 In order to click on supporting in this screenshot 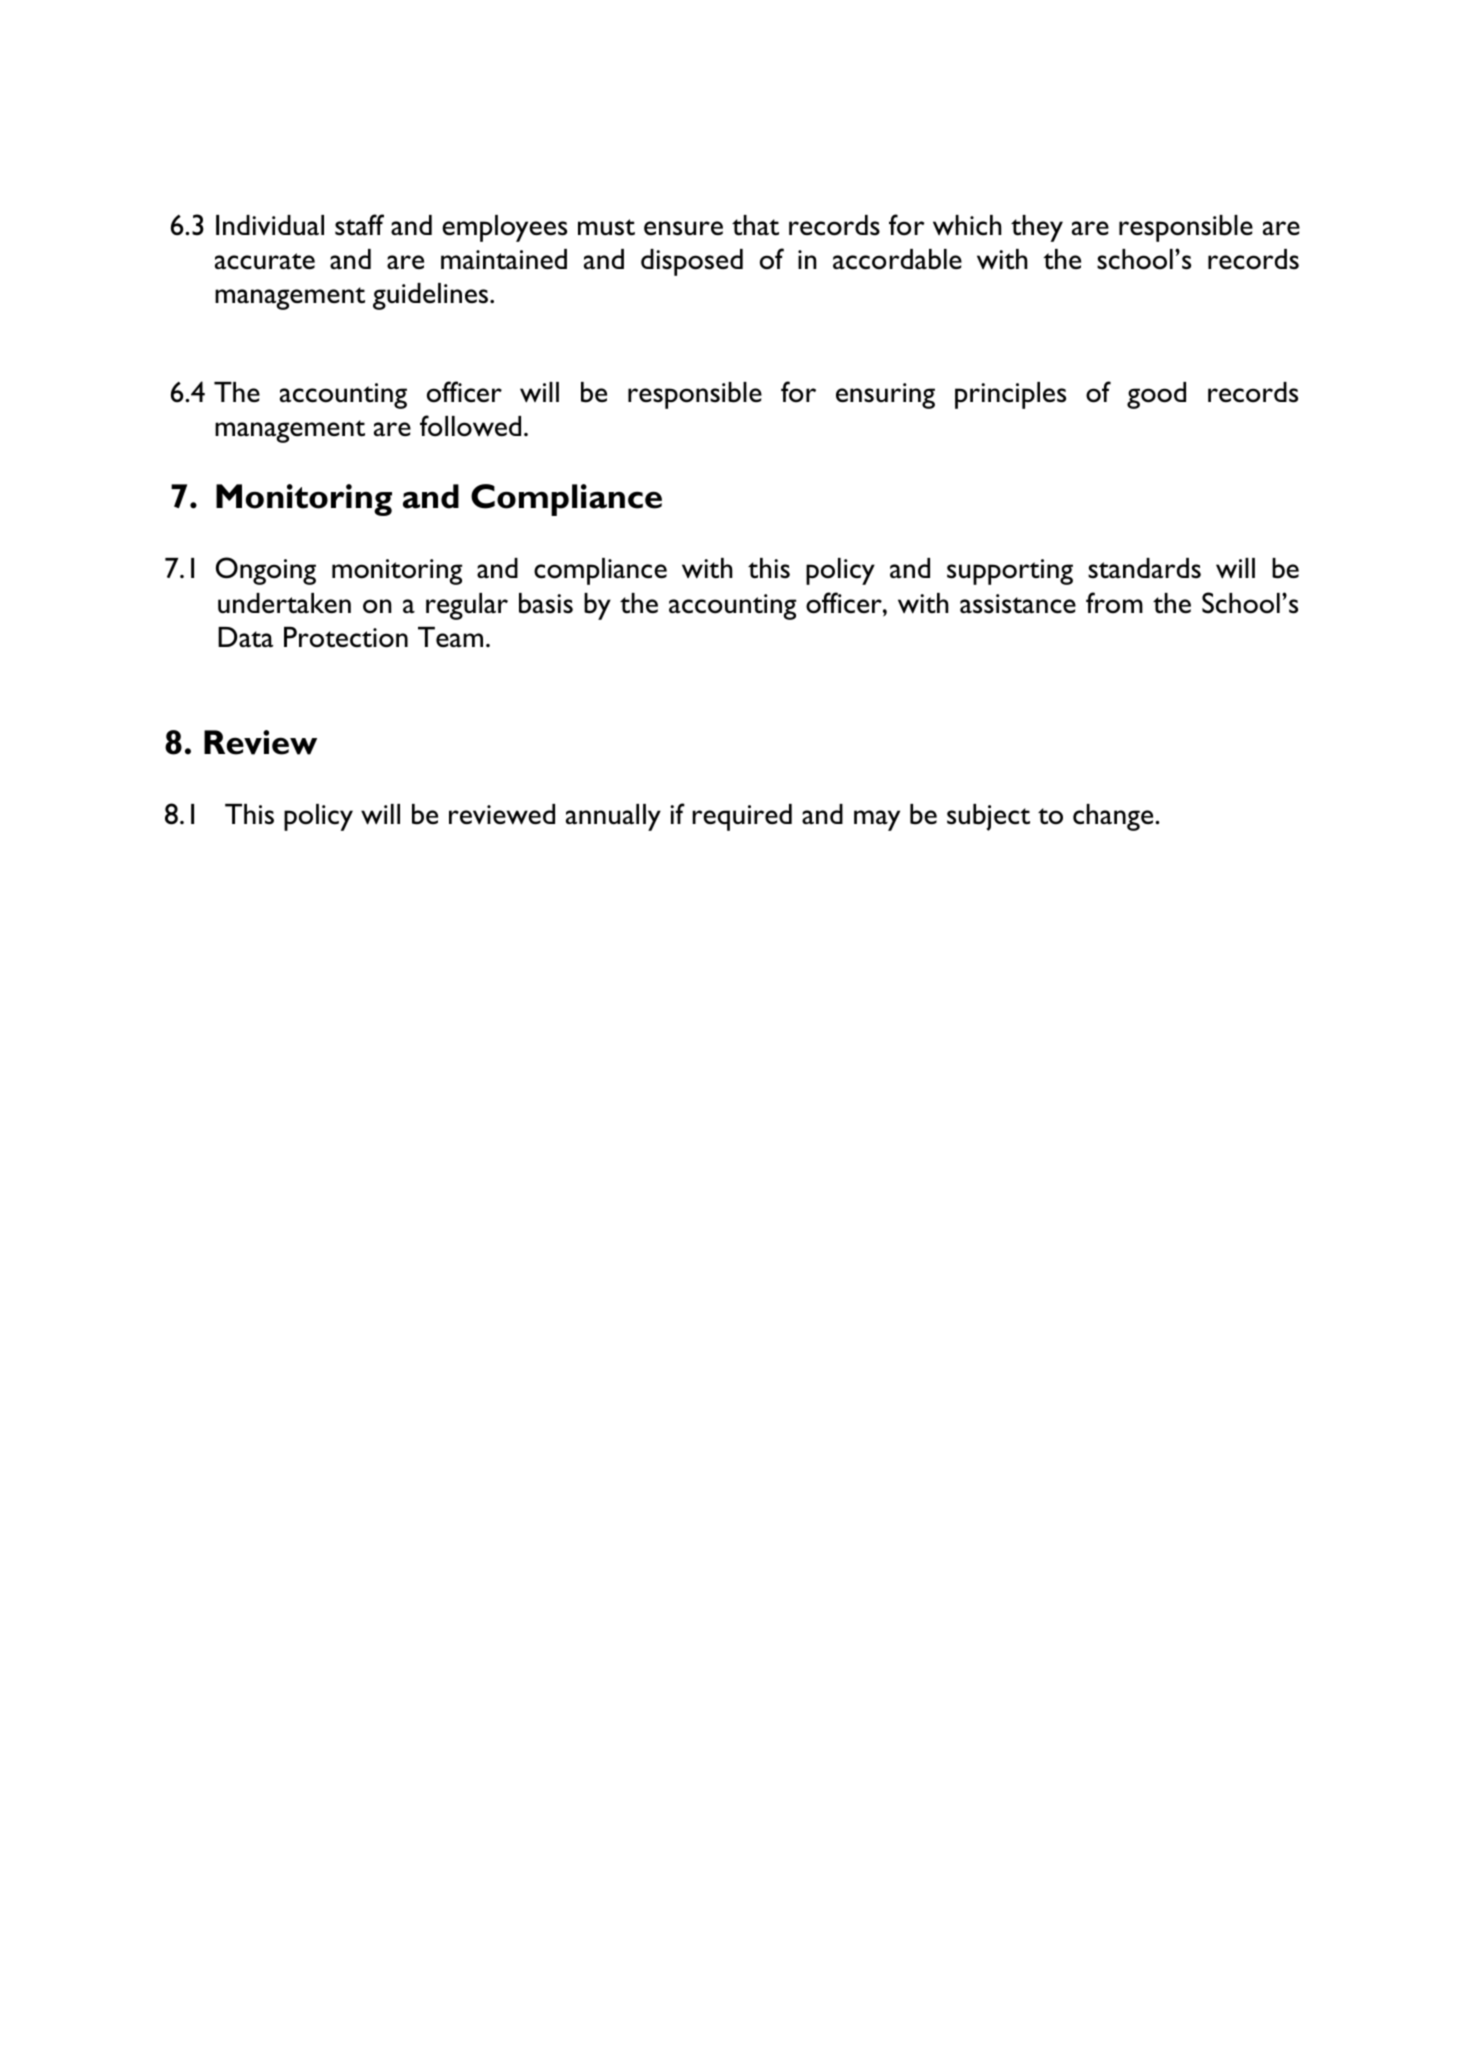, I will do `click(1010, 572)`.
